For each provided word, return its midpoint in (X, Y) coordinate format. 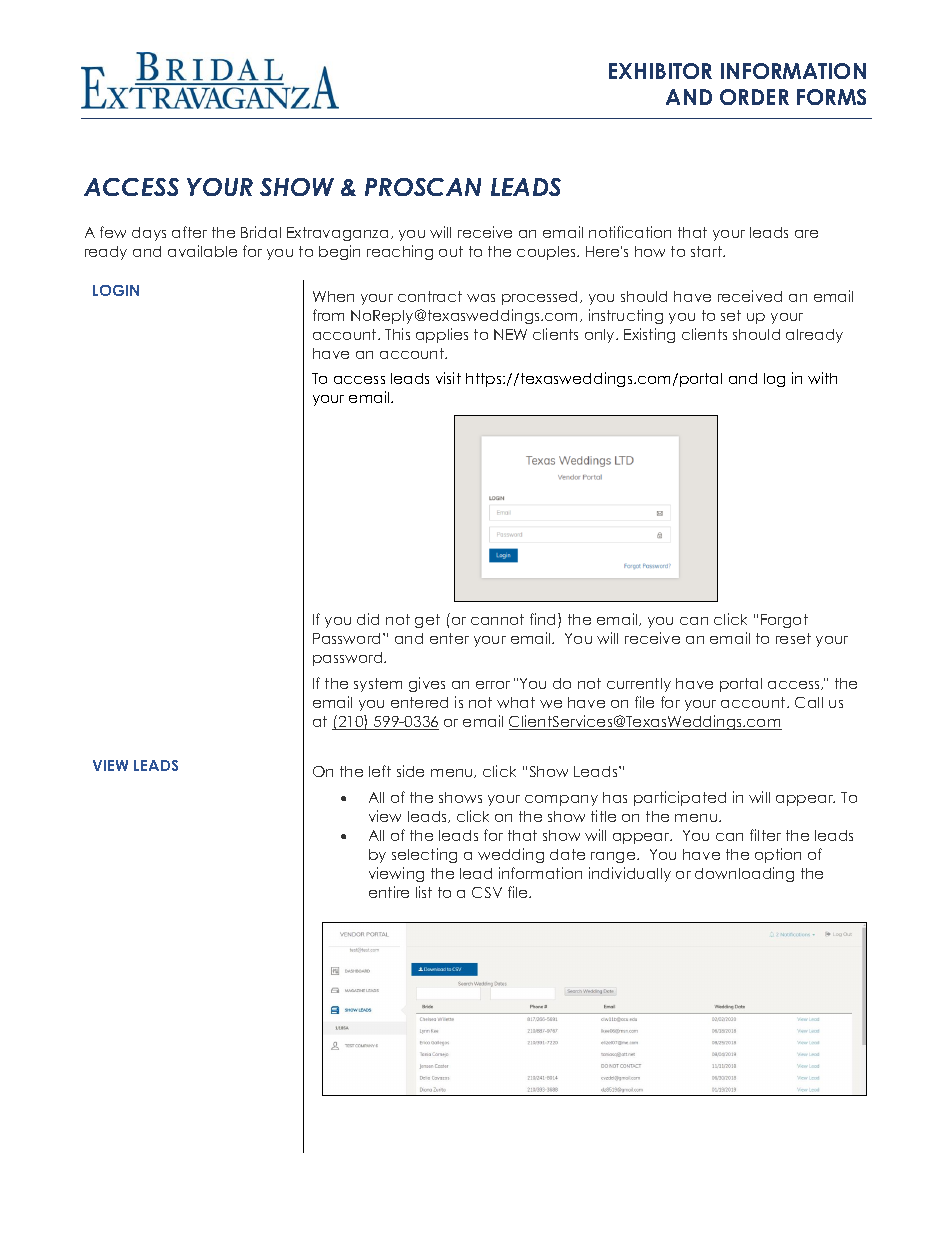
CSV (487, 892)
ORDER (754, 97)
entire (389, 892)
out (451, 251)
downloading (744, 874)
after (189, 232)
